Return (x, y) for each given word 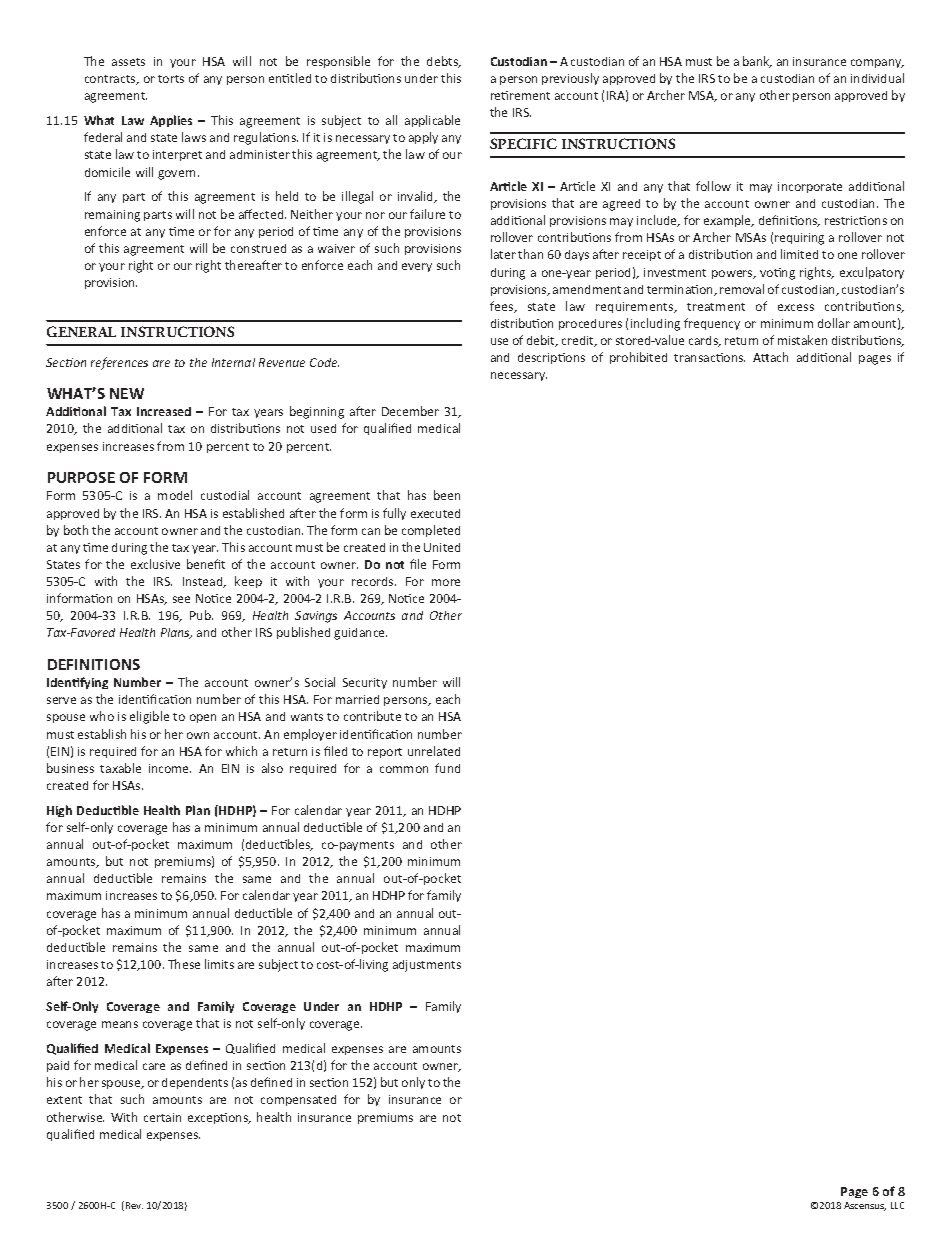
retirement (520, 95)
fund (447, 768)
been (447, 495)
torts (171, 79)
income (170, 768)
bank (757, 62)
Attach (770, 357)
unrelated (434, 751)
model (175, 495)
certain (162, 1117)
